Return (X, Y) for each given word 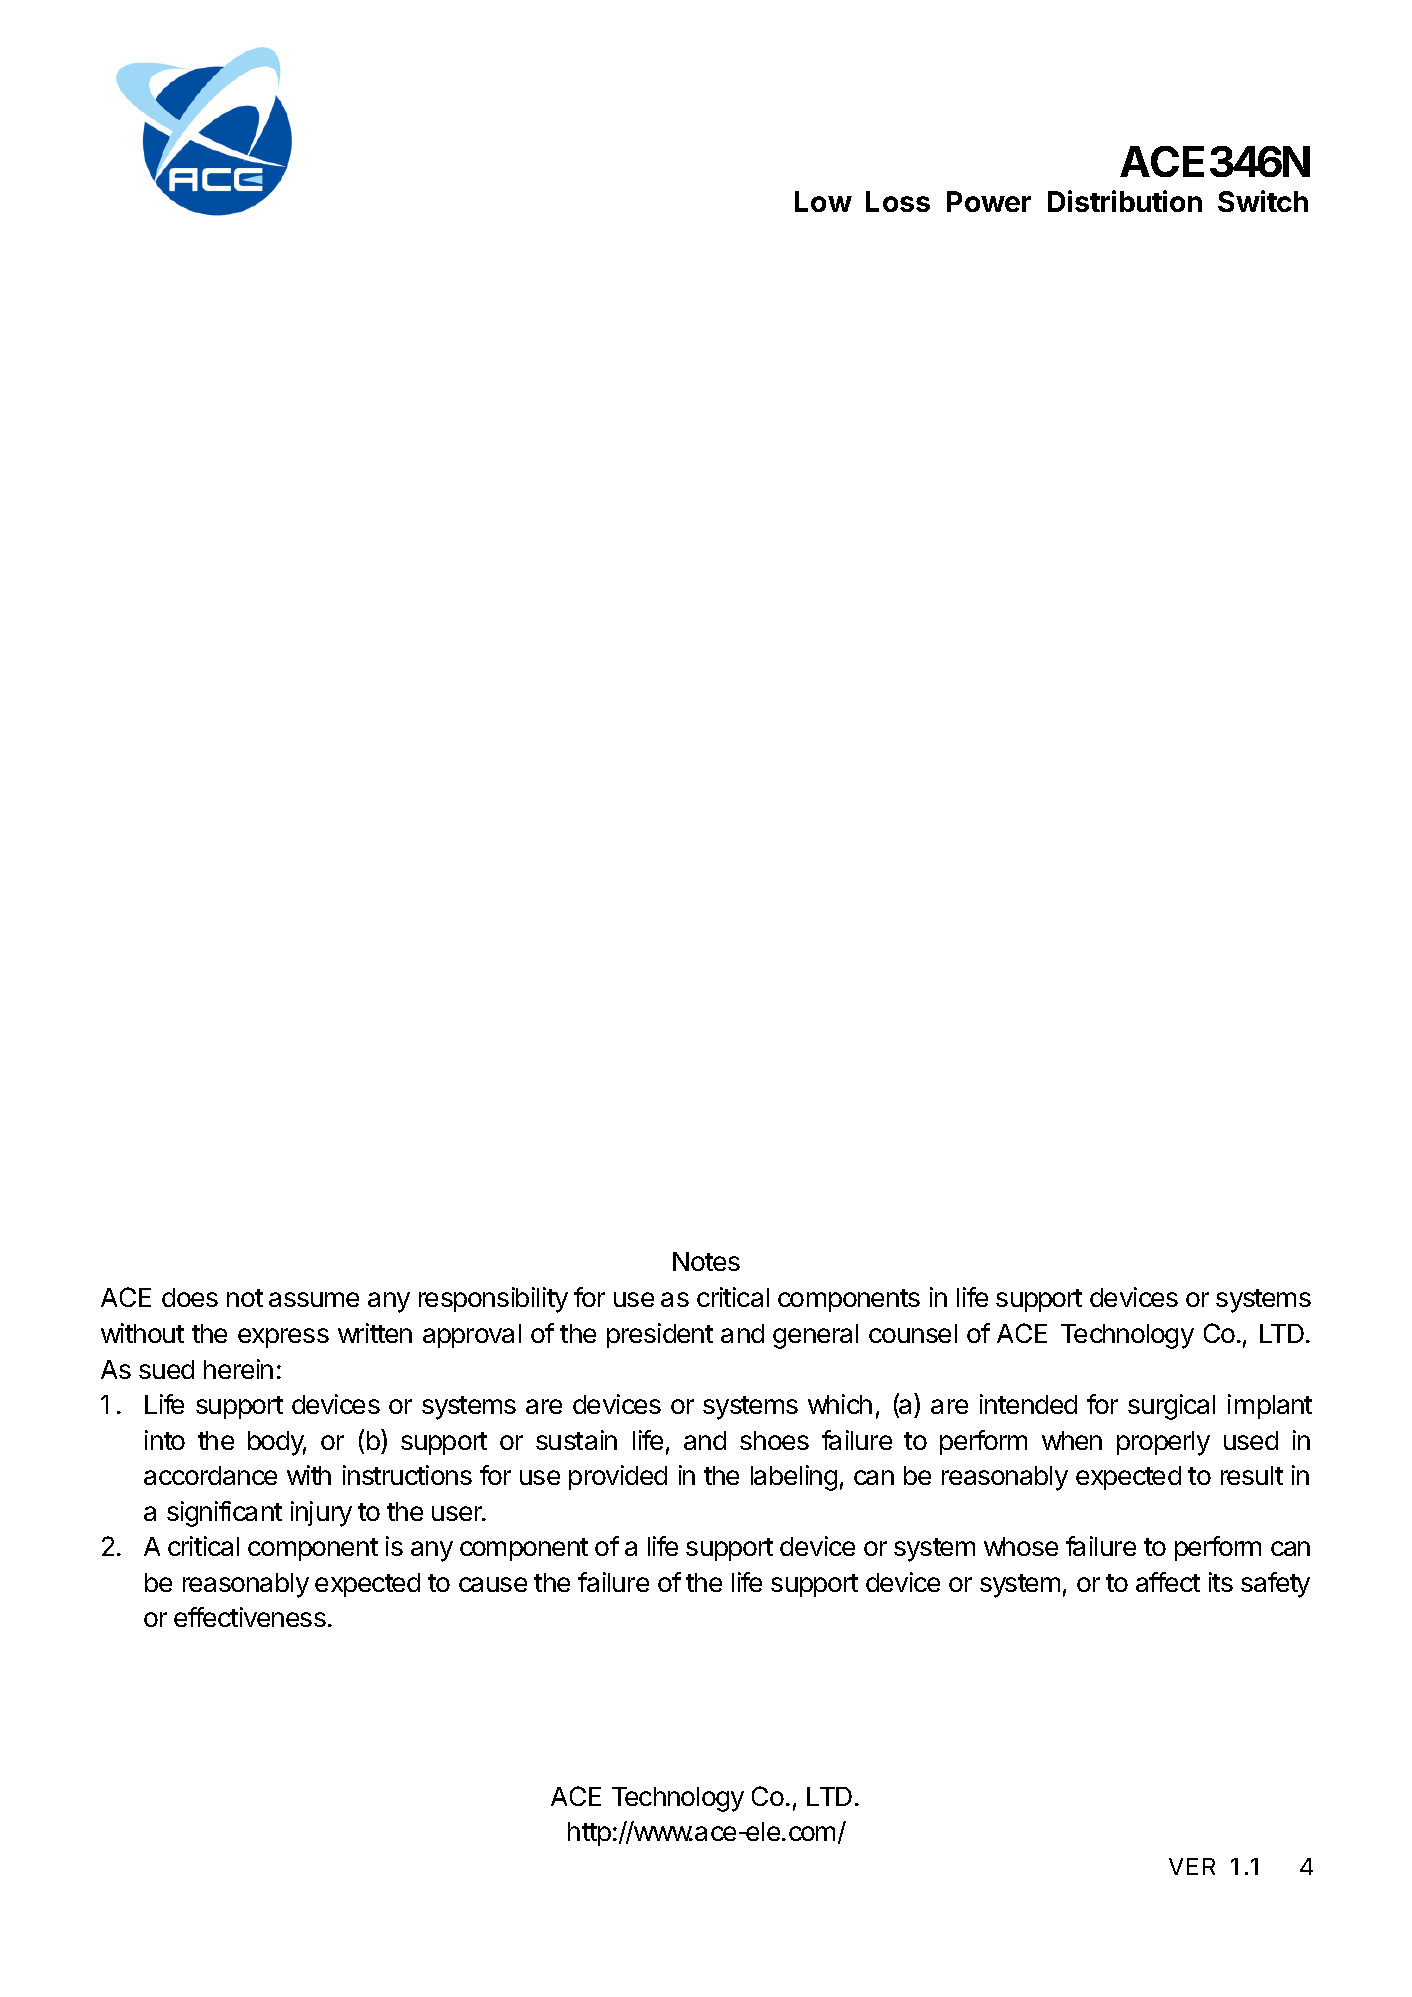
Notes (706, 1261)
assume (314, 1299)
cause (493, 1584)
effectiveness (250, 1617)
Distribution (1125, 201)
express (283, 1338)
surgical (1171, 1407)
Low (823, 201)
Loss (898, 201)
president (660, 1335)
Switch (1263, 201)
